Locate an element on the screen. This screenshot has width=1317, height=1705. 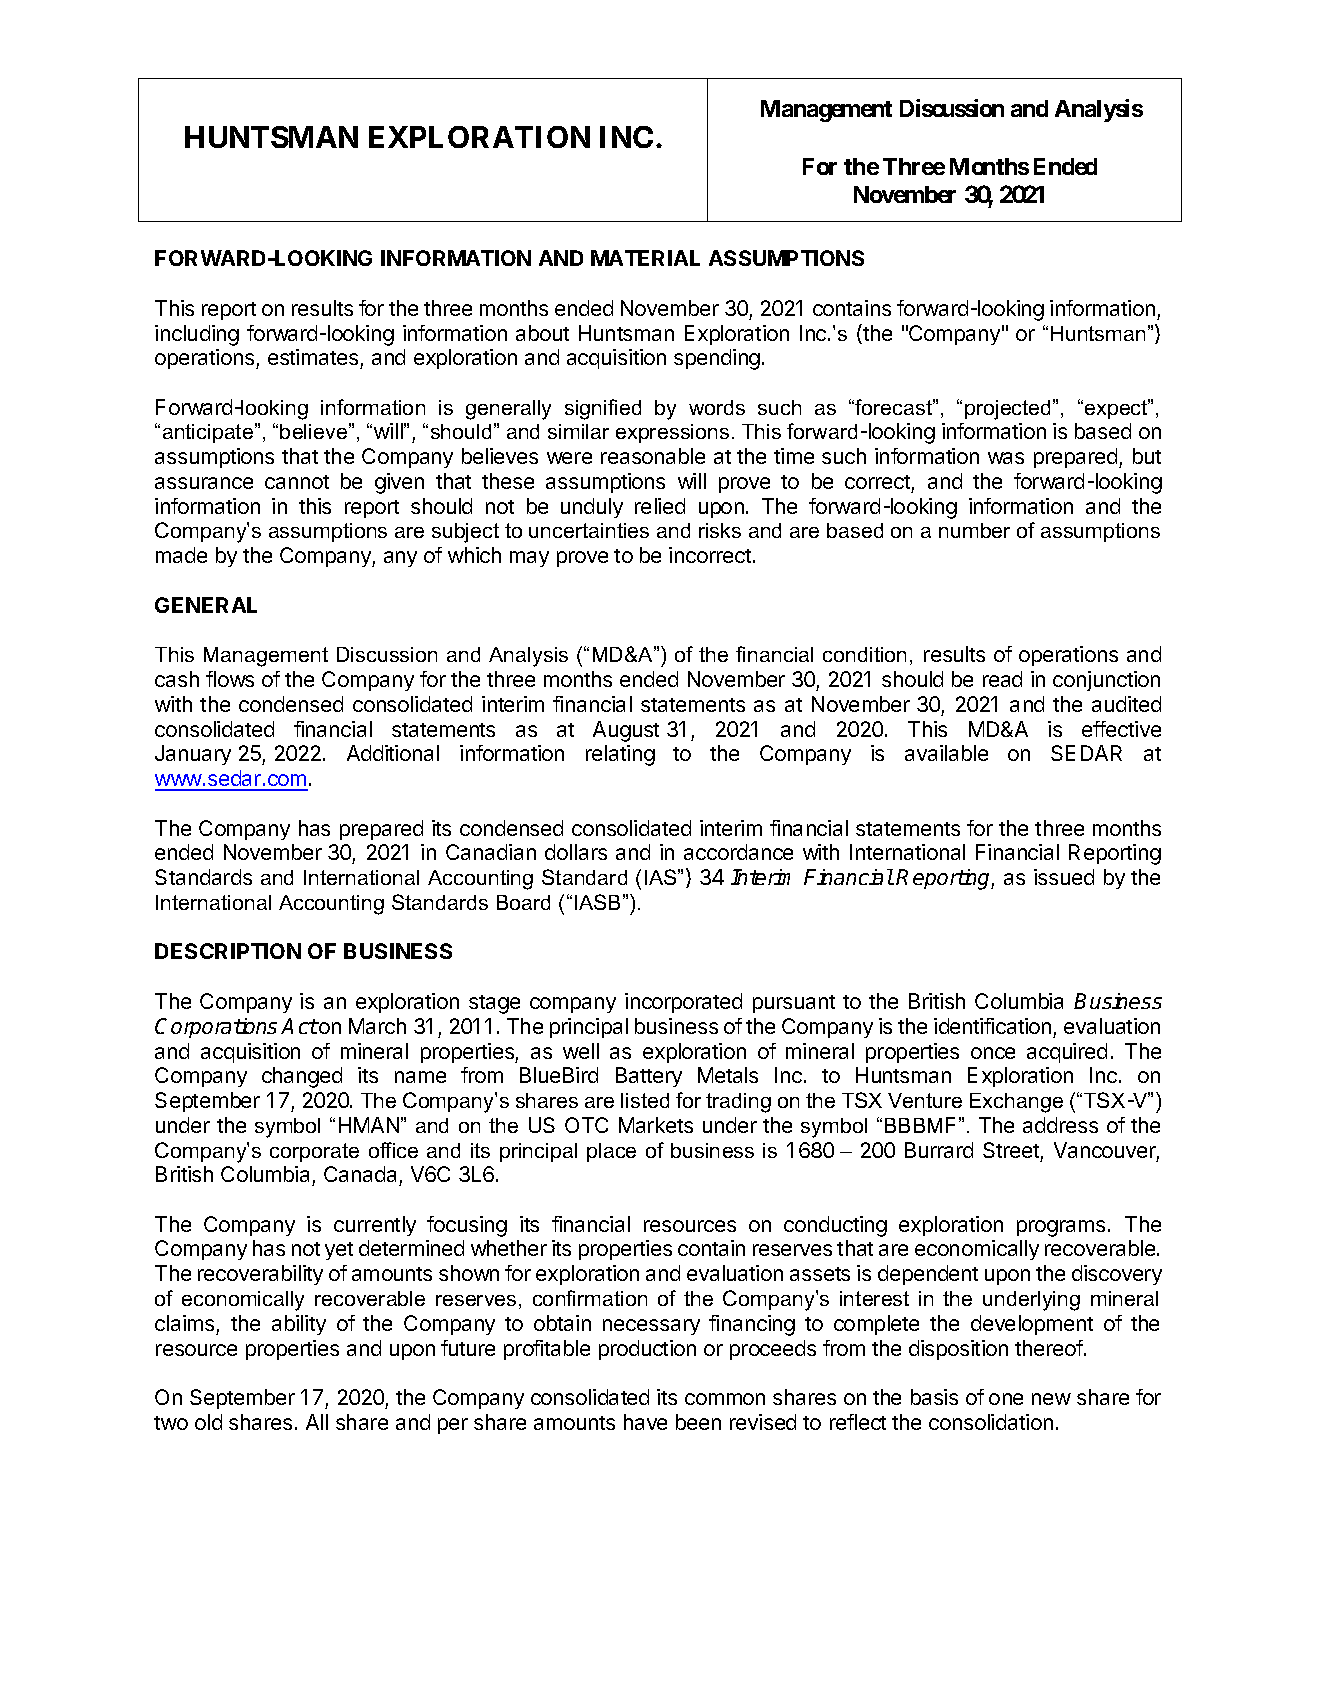
accordance is located at coordinates (738, 852).
